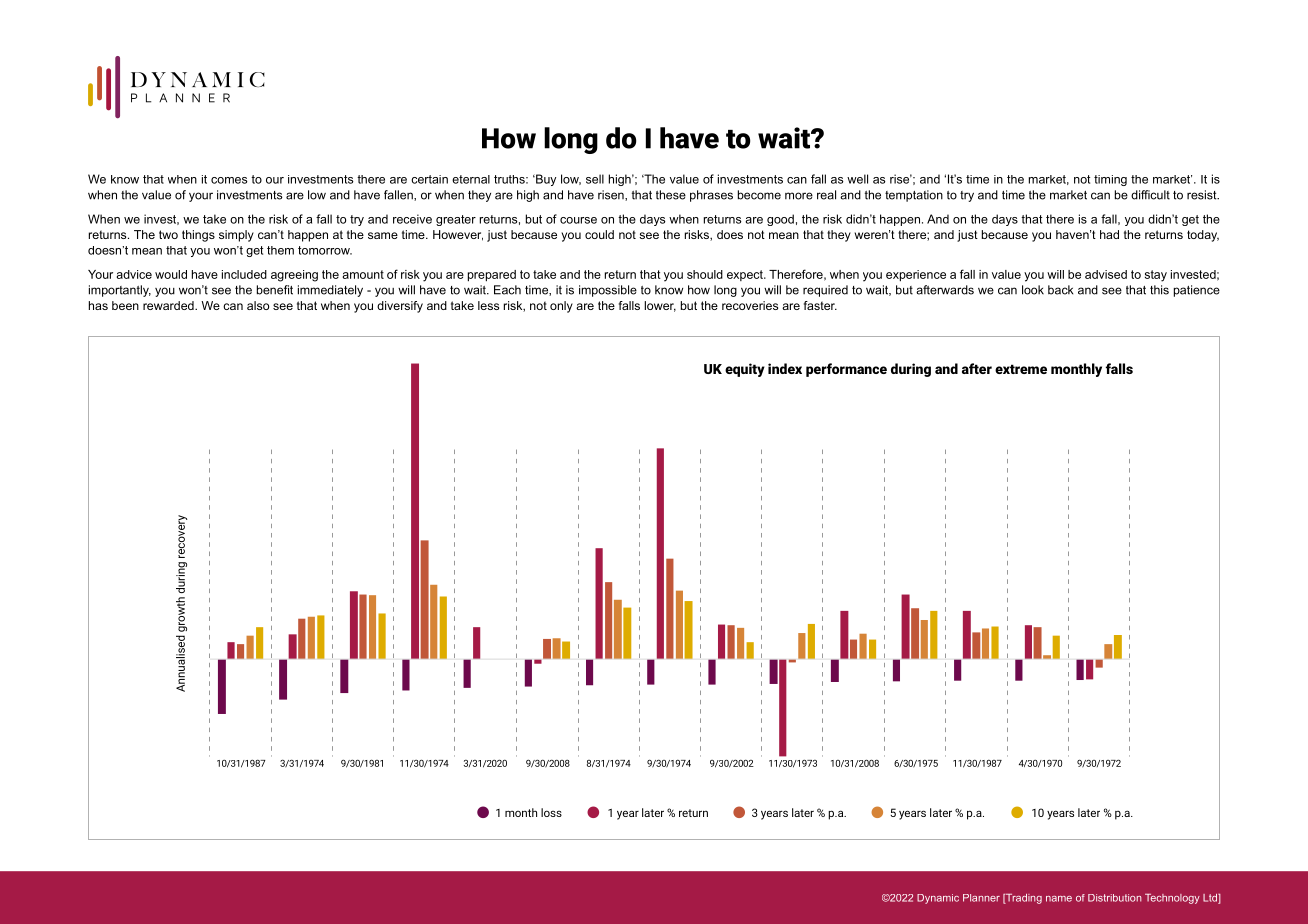  Describe the element at coordinates (745, 370) in the screenshot. I see `equity` at that location.
